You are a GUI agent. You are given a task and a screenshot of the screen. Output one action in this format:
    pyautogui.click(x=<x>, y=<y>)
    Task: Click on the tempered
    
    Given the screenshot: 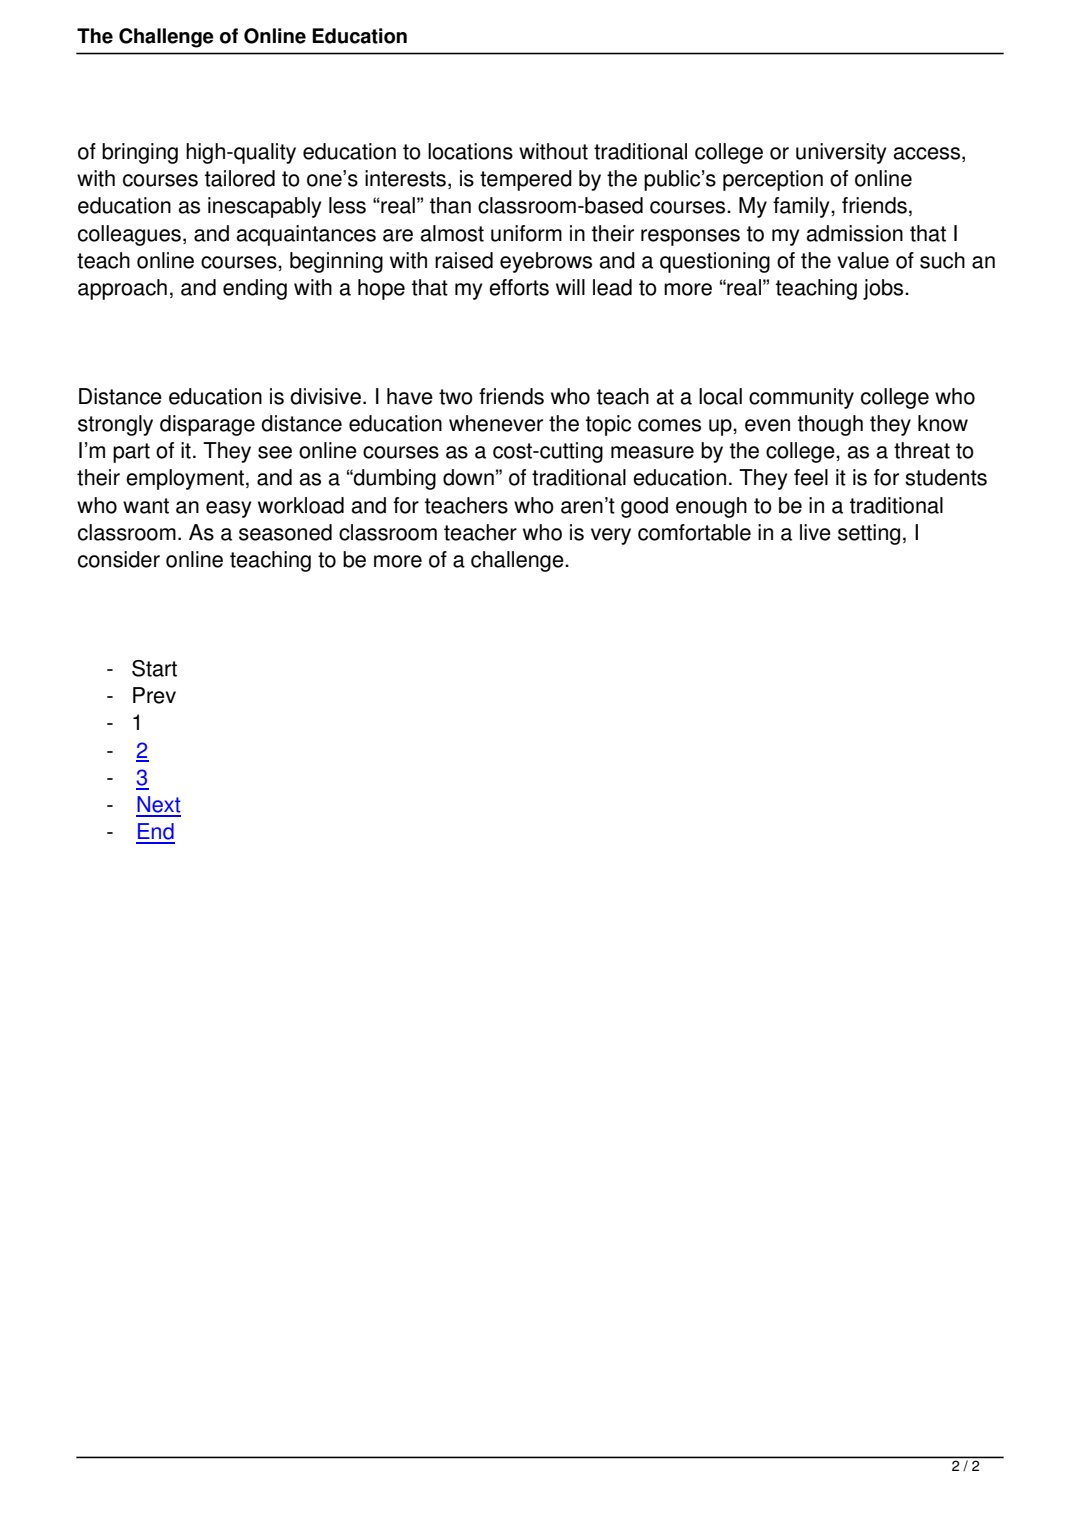 What is the action you would take?
    pyautogui.click(x=526, y=180)
